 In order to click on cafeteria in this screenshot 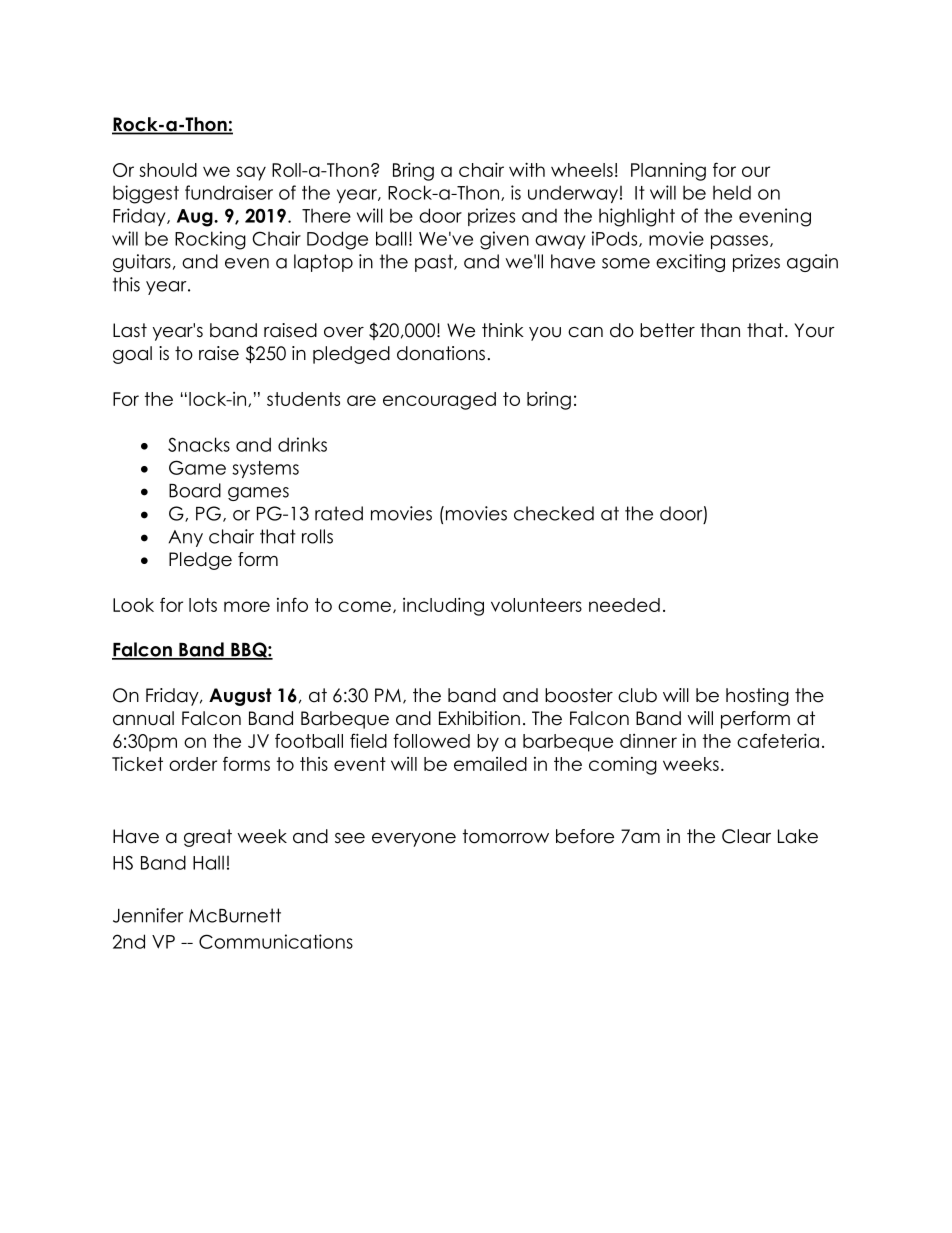, I will do `click(778, 740)`.
